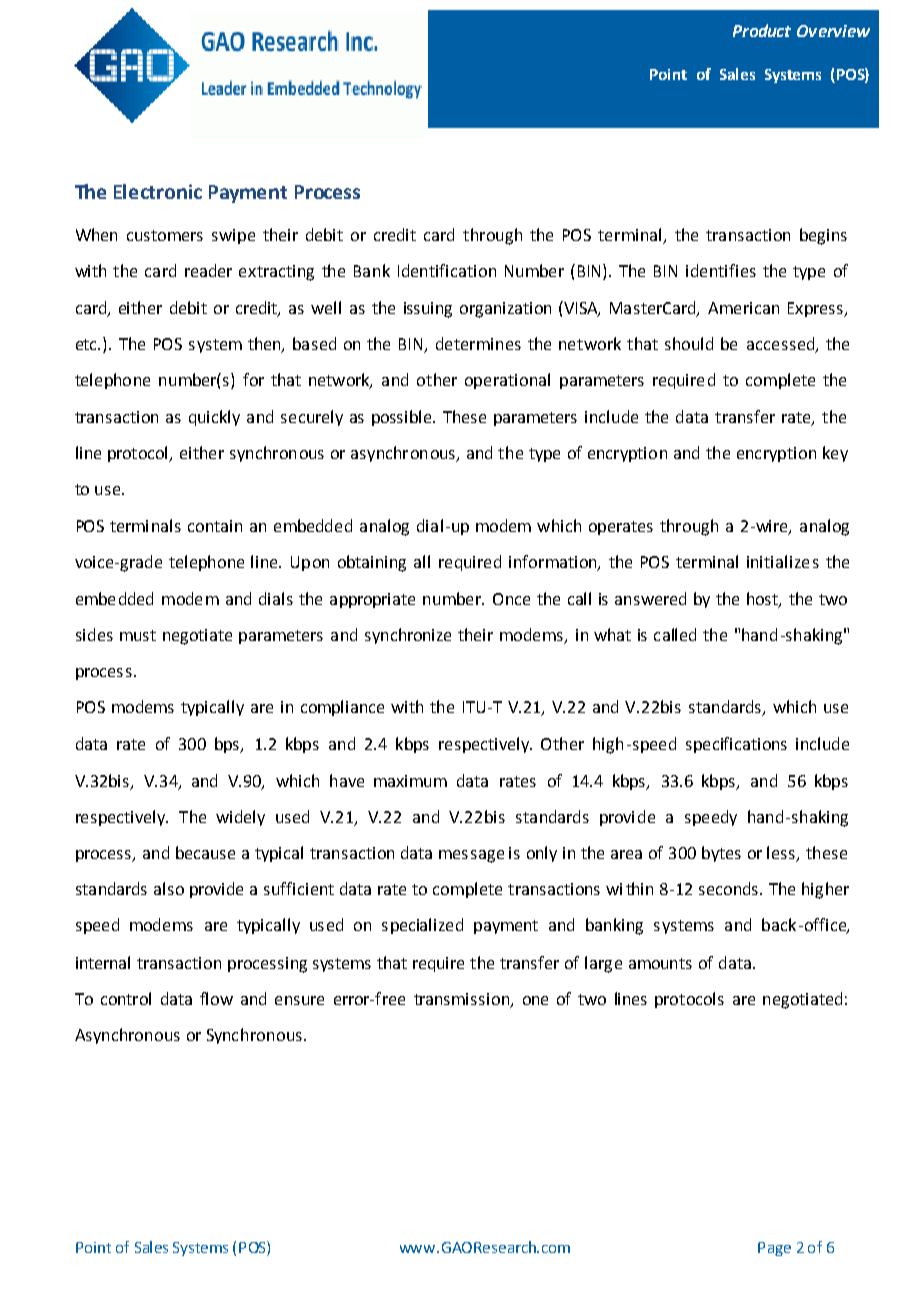 The width and height of the document is (924, 1308). Describe the element at coordinates (158, 191) in the document. I see `Electronic` at that location.
